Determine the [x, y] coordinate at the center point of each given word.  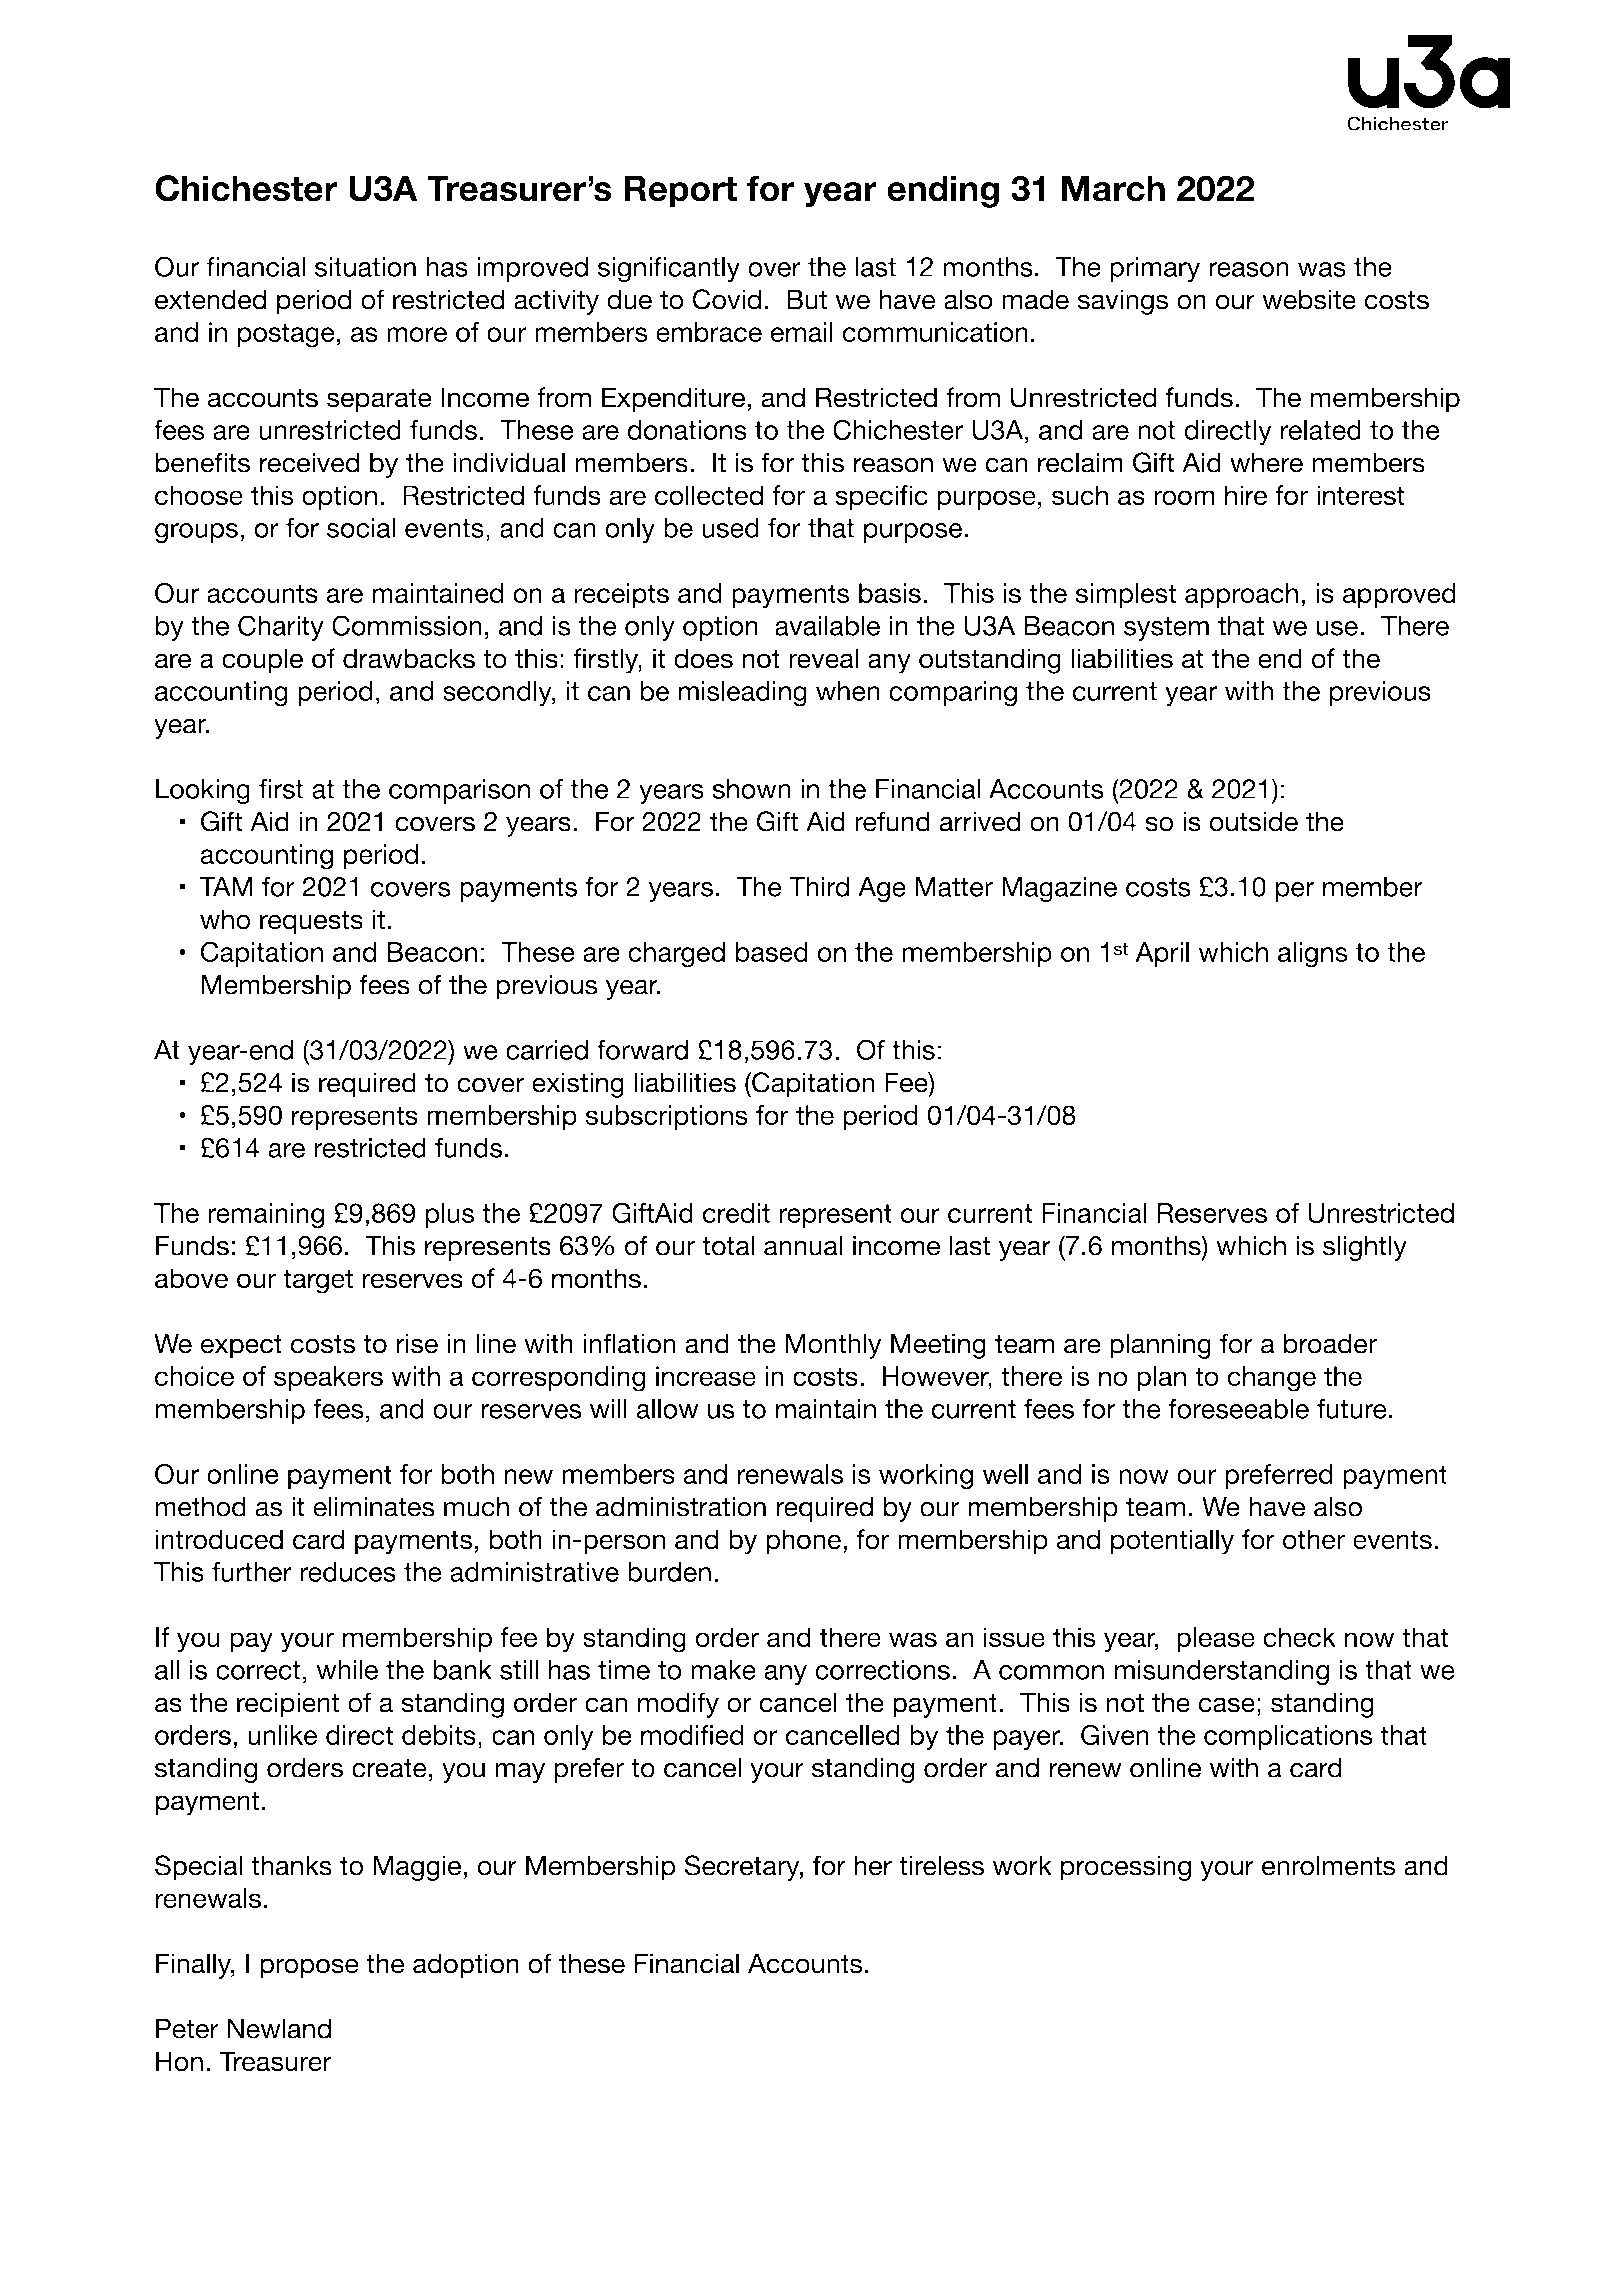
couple [262, 661]
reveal [823, 658]
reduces [348, 1572]
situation [365, 267]
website [1309, 299]
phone [803, 1542]
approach [1241, 595]
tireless [941, 1865]
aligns [1313, 955]
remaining [266, 1216]
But [807, 299]
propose [309, 1968]
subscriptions [667, 1117]
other [1314, 1539]
